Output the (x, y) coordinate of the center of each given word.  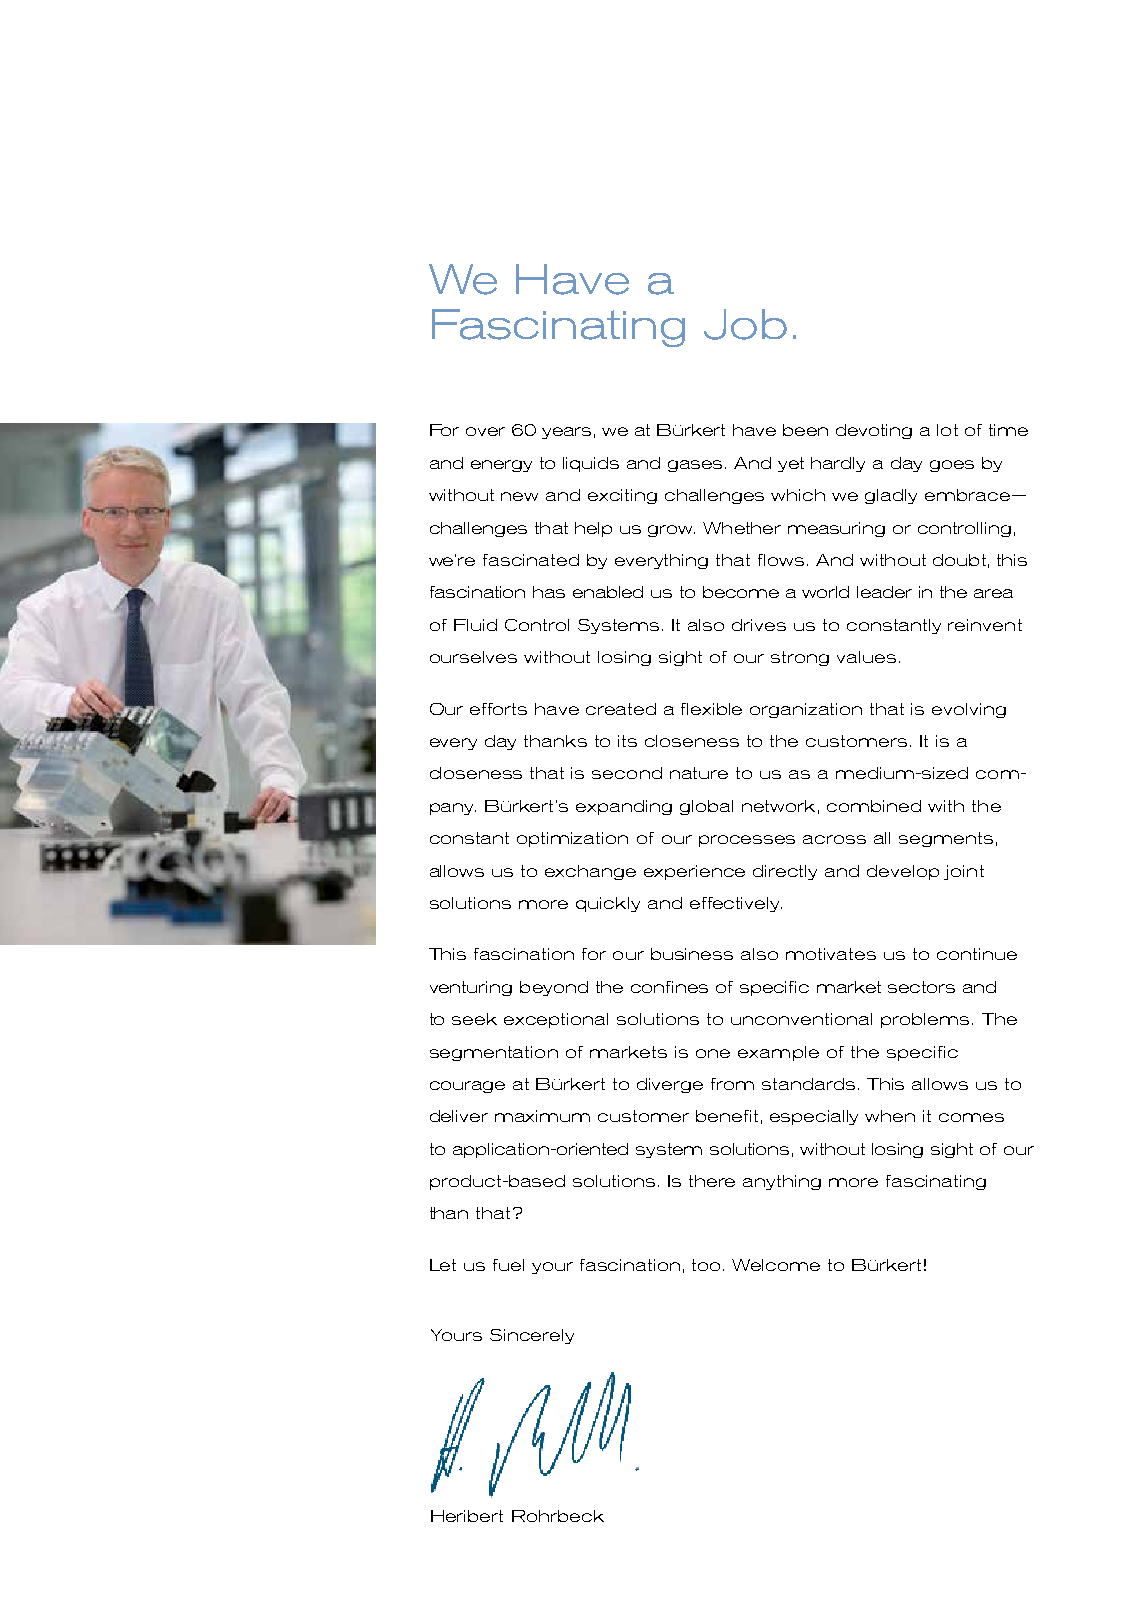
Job (745, 324)
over (485, 431)
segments (946, 839)
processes (747, 841)
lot (947, 430)
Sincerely (532, 1336)
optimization (572, 839)
